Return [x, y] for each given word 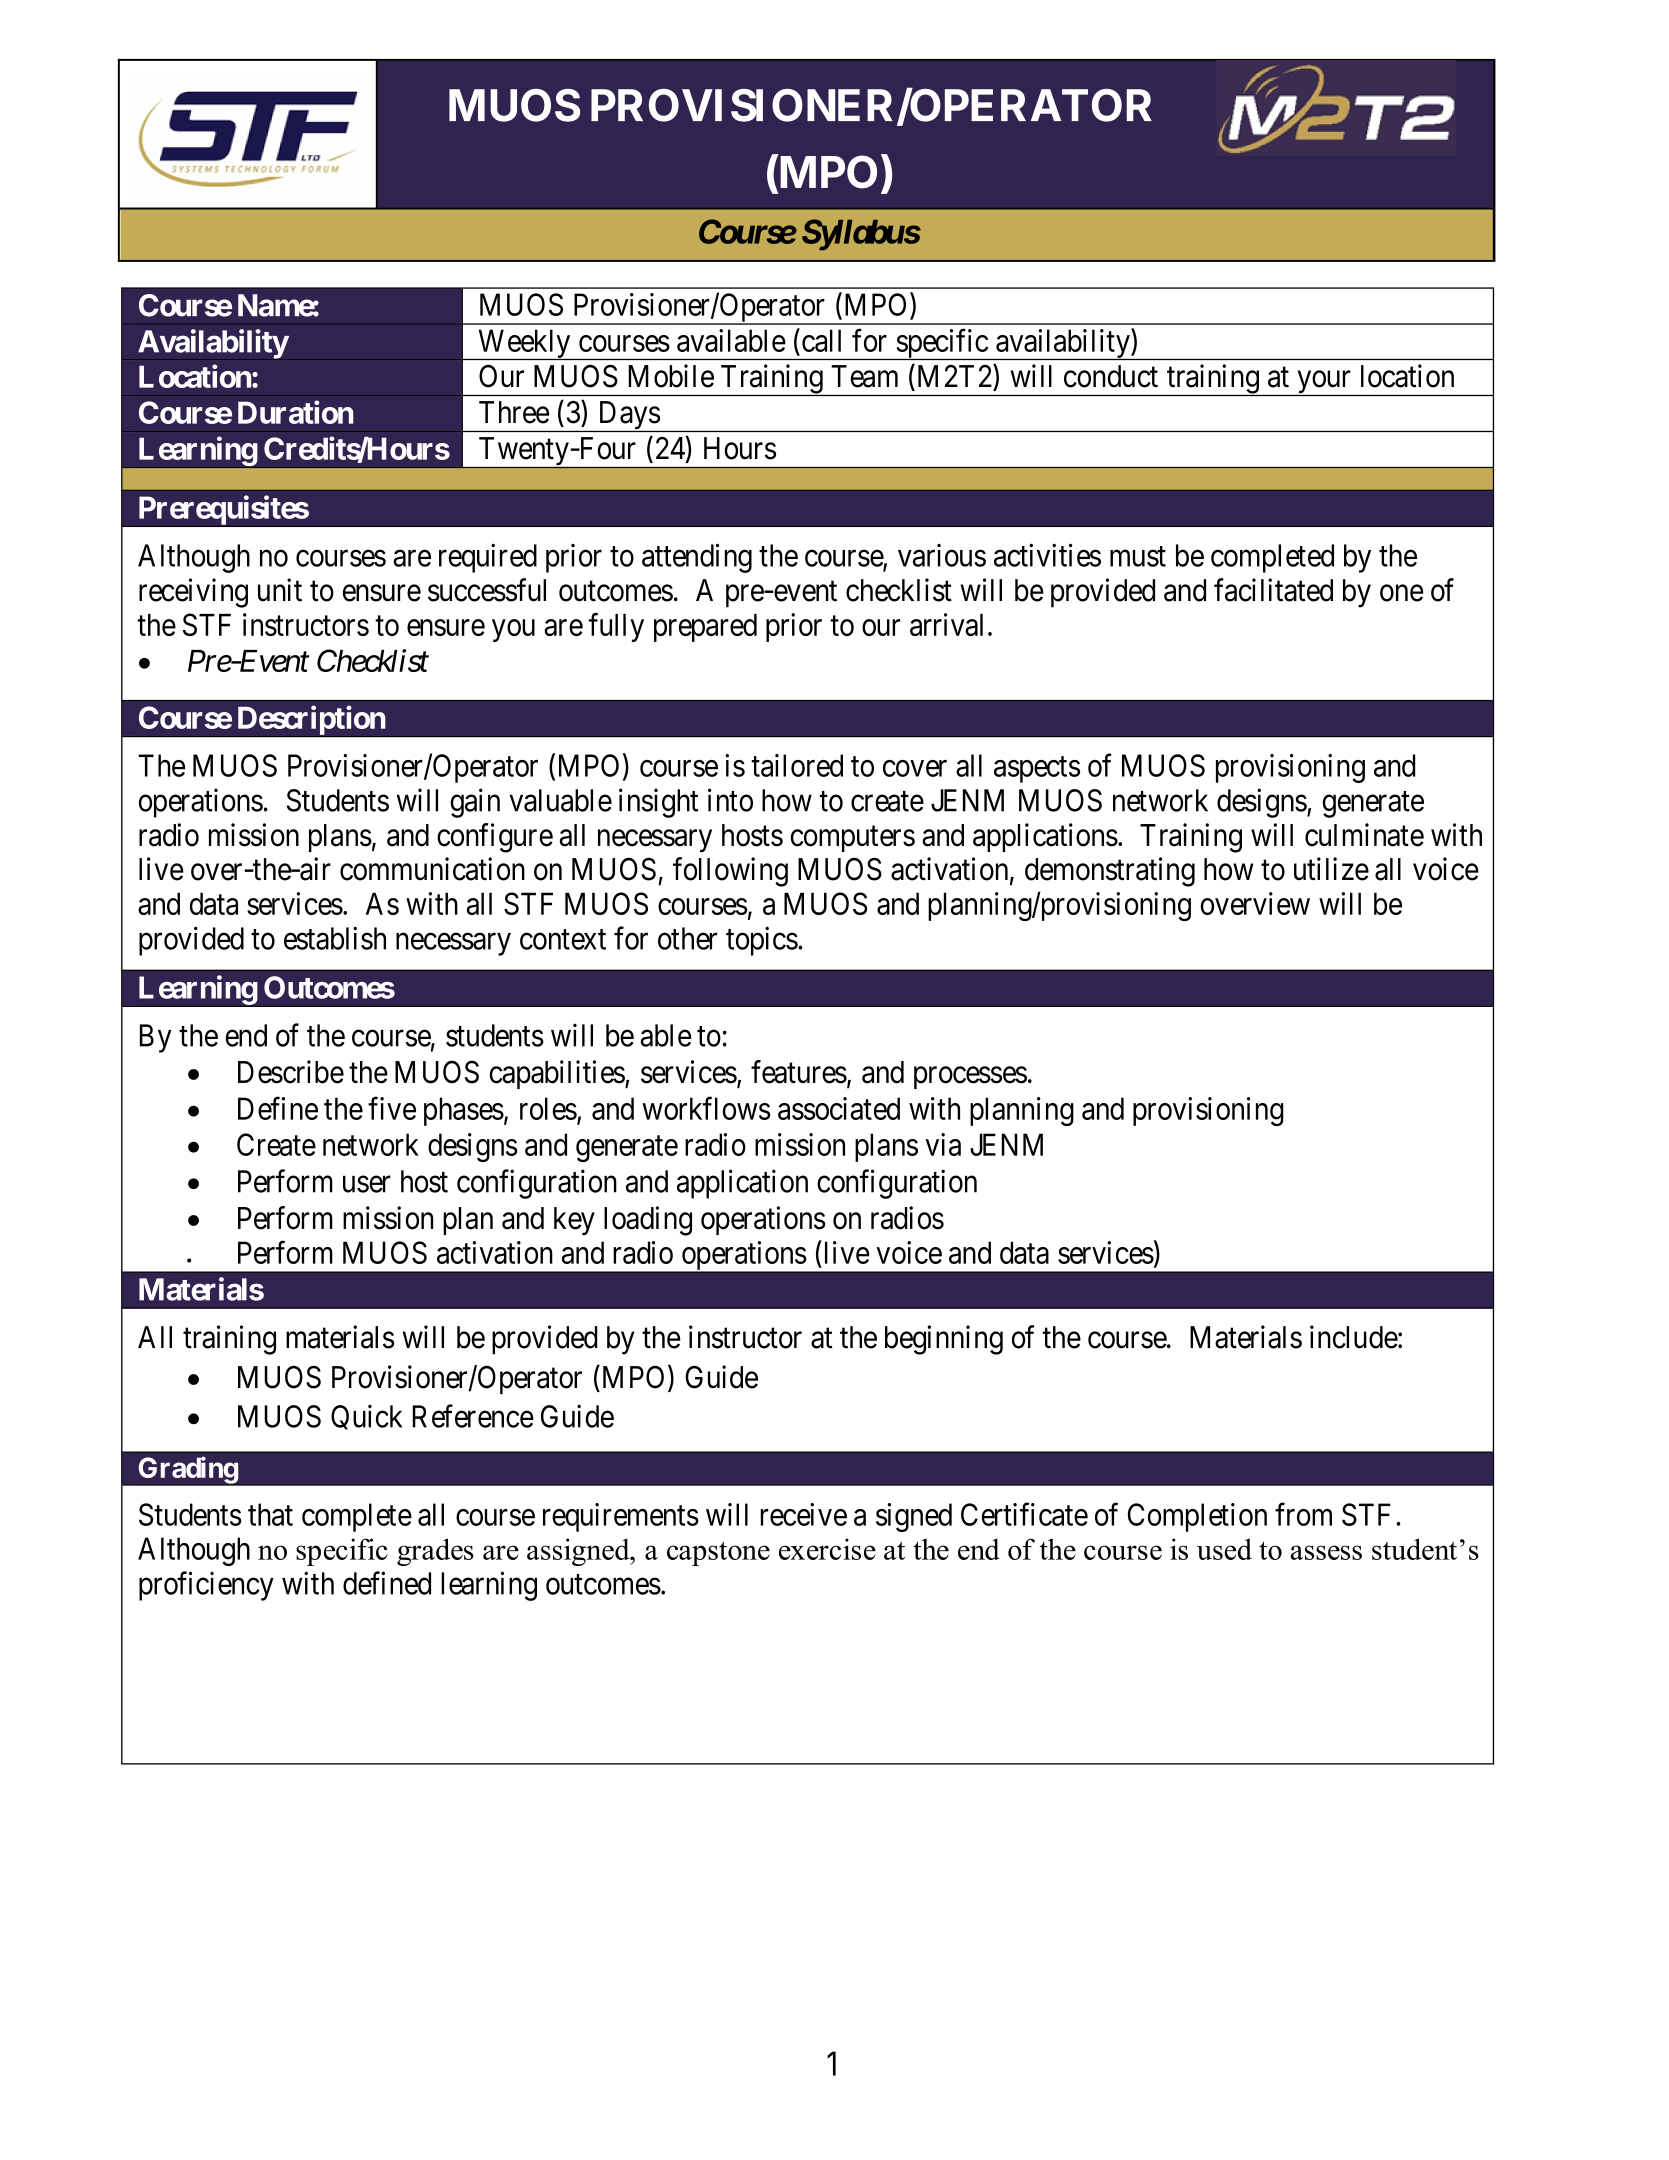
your [1324, 383]
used [1224, 1549]
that [270, 1514]
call [820, 340]
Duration [295, 412]
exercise [827, 1549]
